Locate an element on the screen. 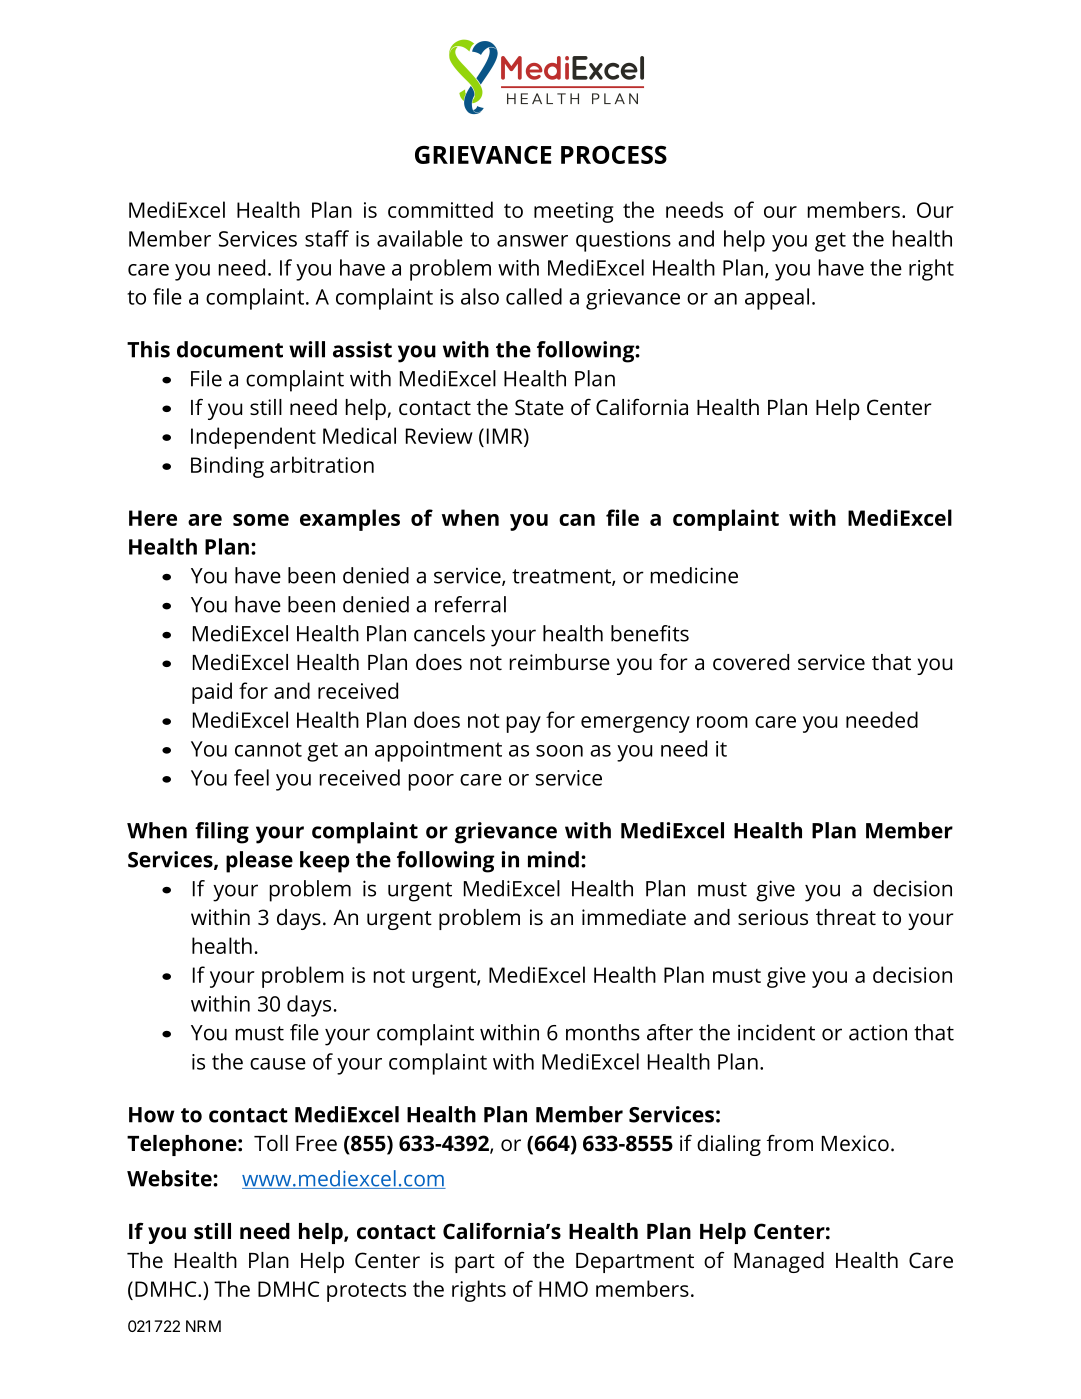 Image resolution: width=1081 pixels, height=1399 pixels. incident is located at coordinates (776, 1032).
